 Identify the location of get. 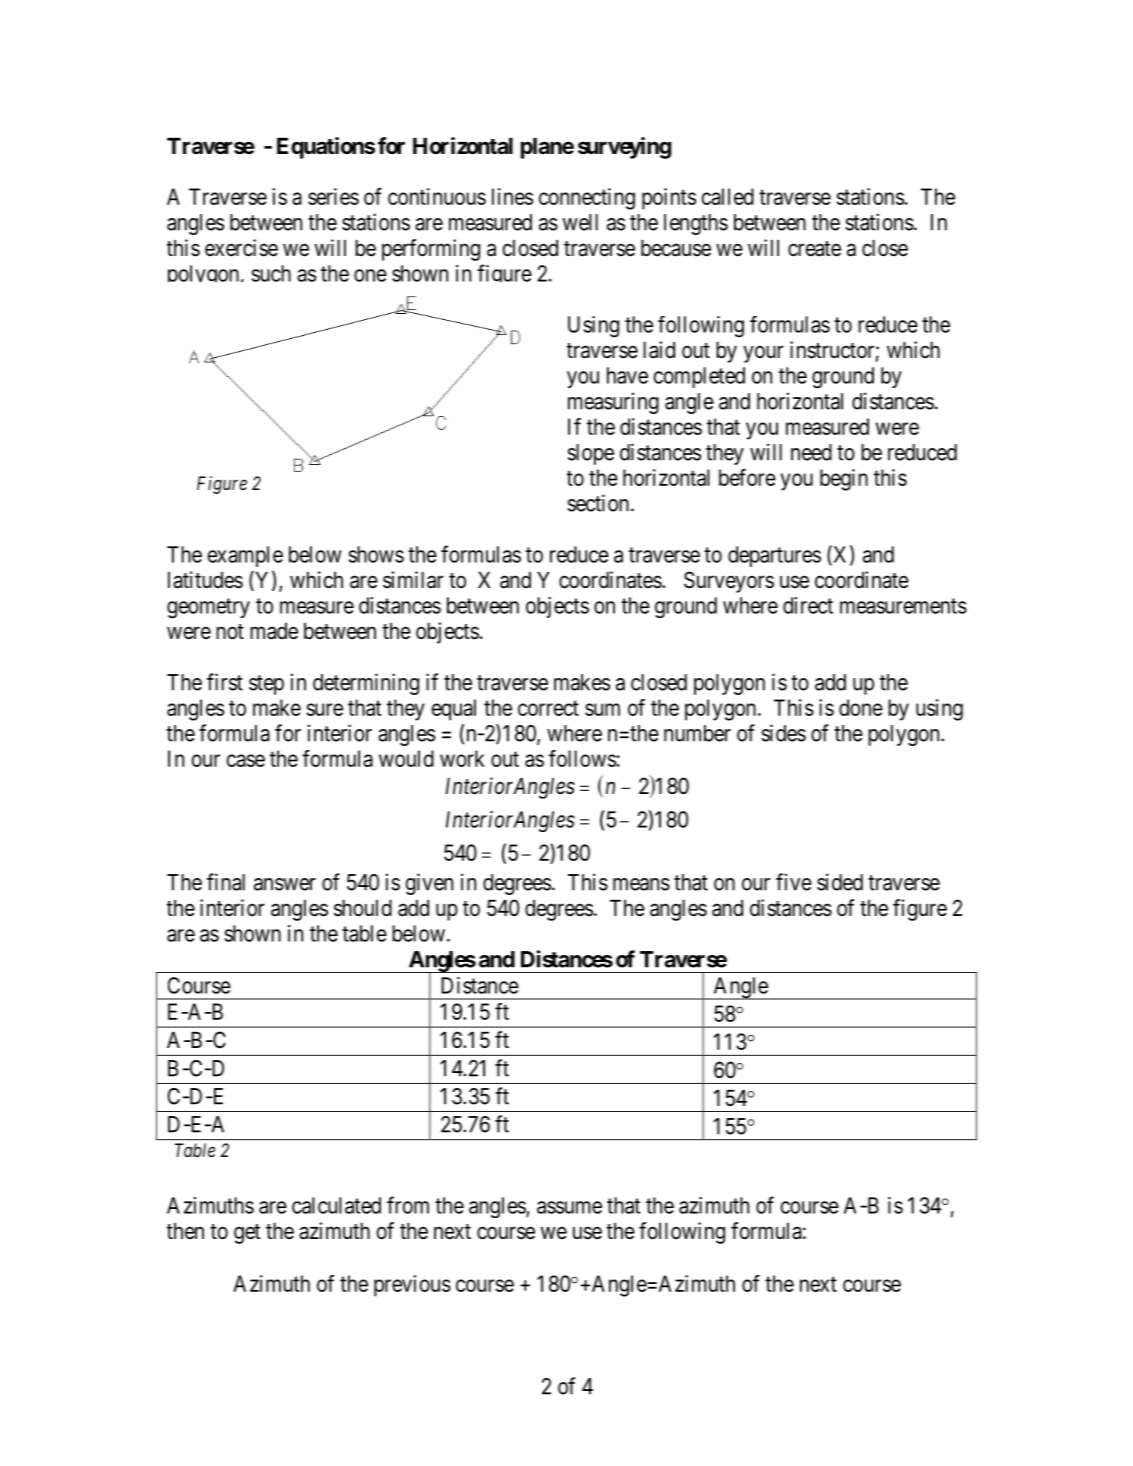
(247, 1234).
